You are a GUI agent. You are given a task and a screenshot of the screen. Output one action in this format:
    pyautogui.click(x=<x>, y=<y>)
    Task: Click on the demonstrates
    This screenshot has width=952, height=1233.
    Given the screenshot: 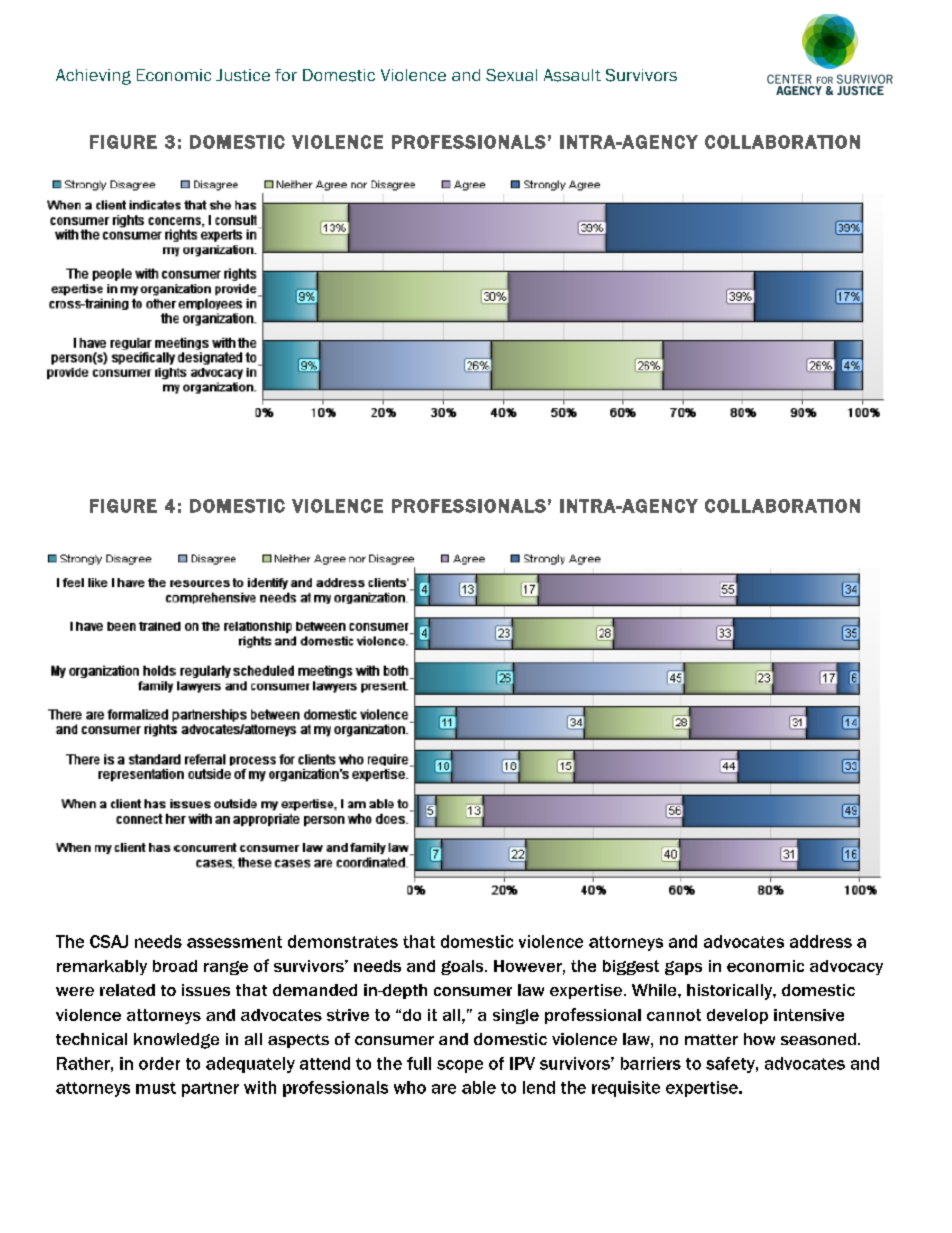 What is the action you would take?
    pyautogui.click(x=343, y=941)
